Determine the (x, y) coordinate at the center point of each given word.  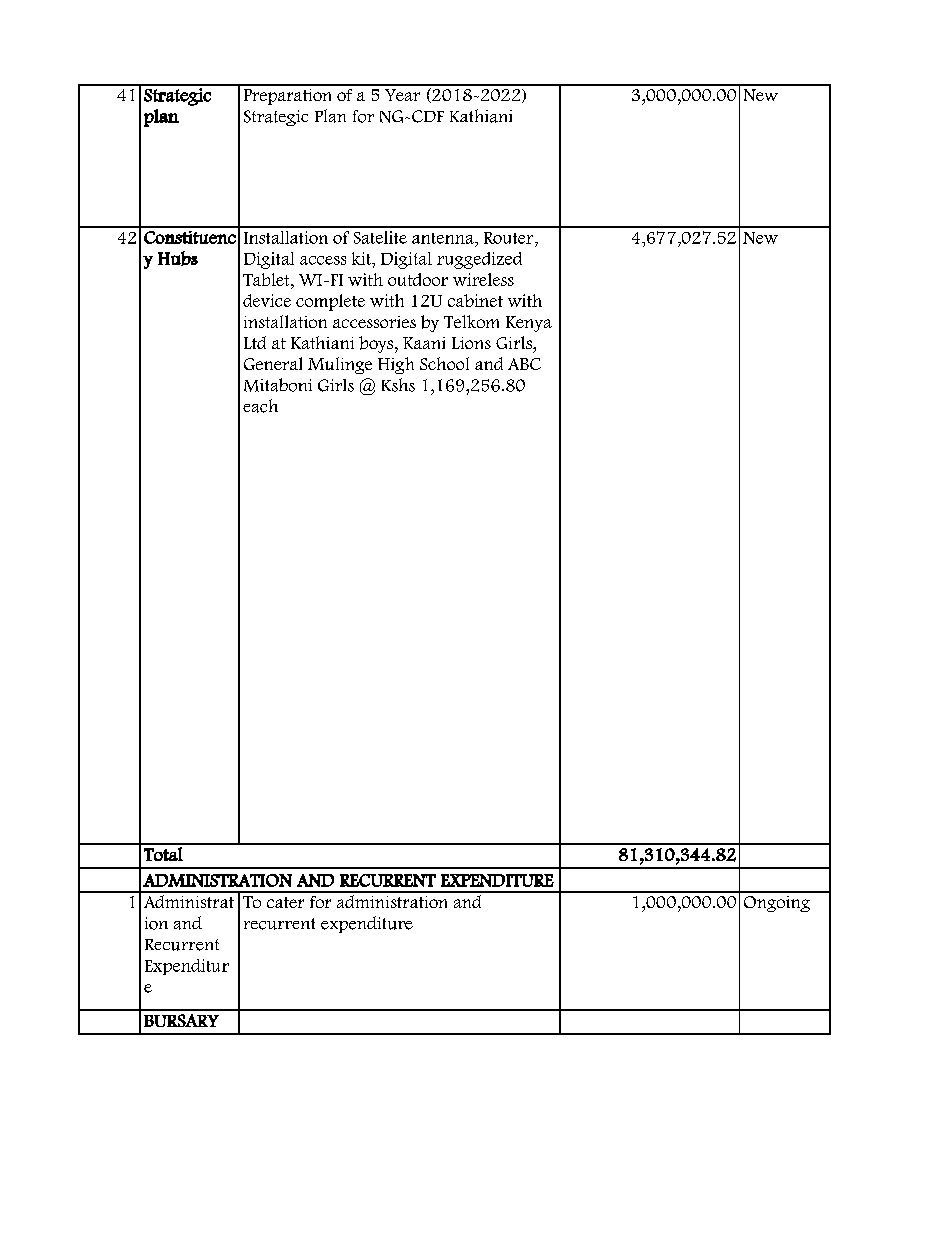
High (396, 365)
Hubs (178, 258)
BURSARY (181, 1020)
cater (285, 902)
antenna (444, 238)
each (260, 406)
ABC (524, 364)
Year (402, 95)
